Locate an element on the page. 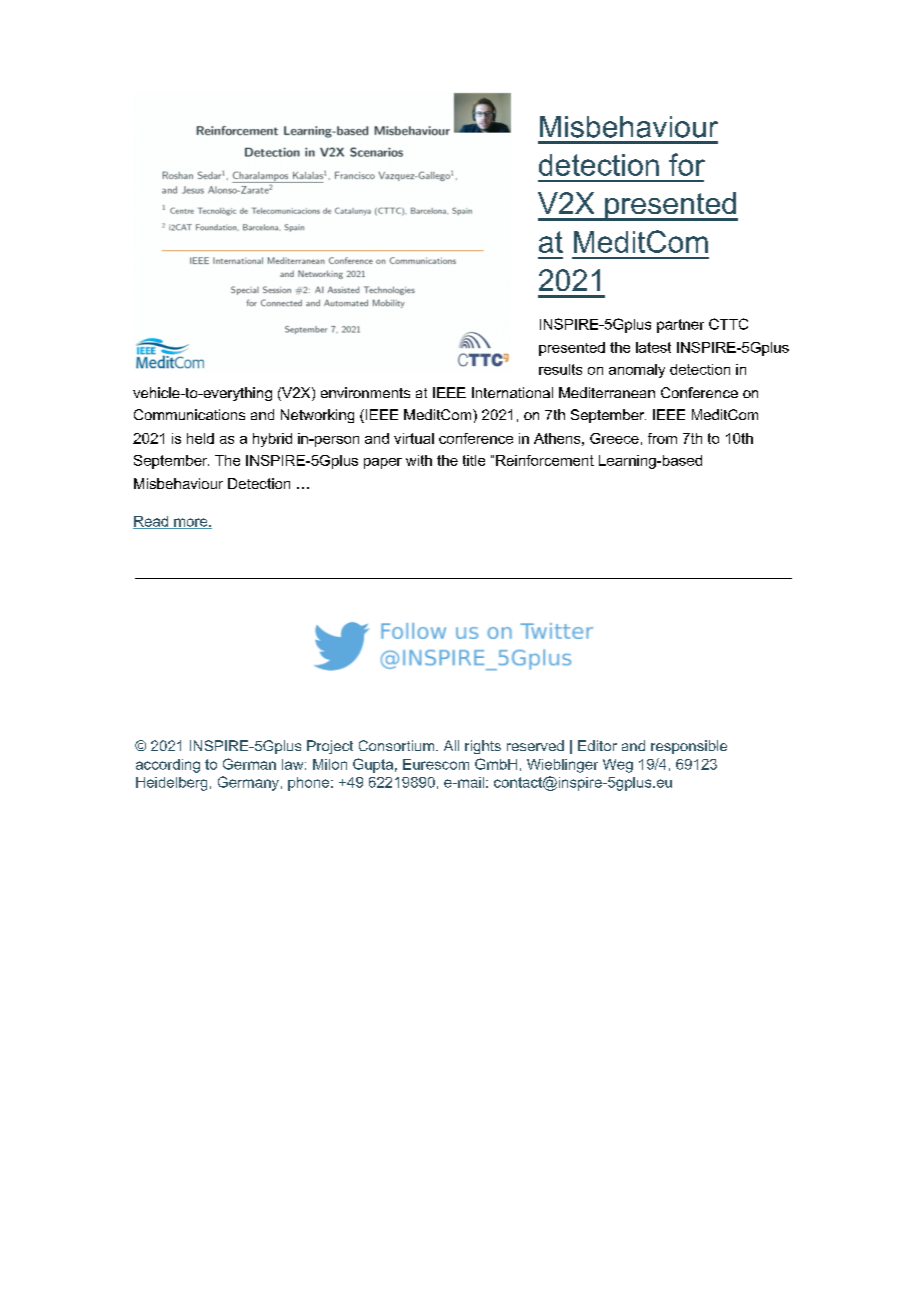 This image has height=1308, width=924. Gupta is located at coordinates (373, 765).
